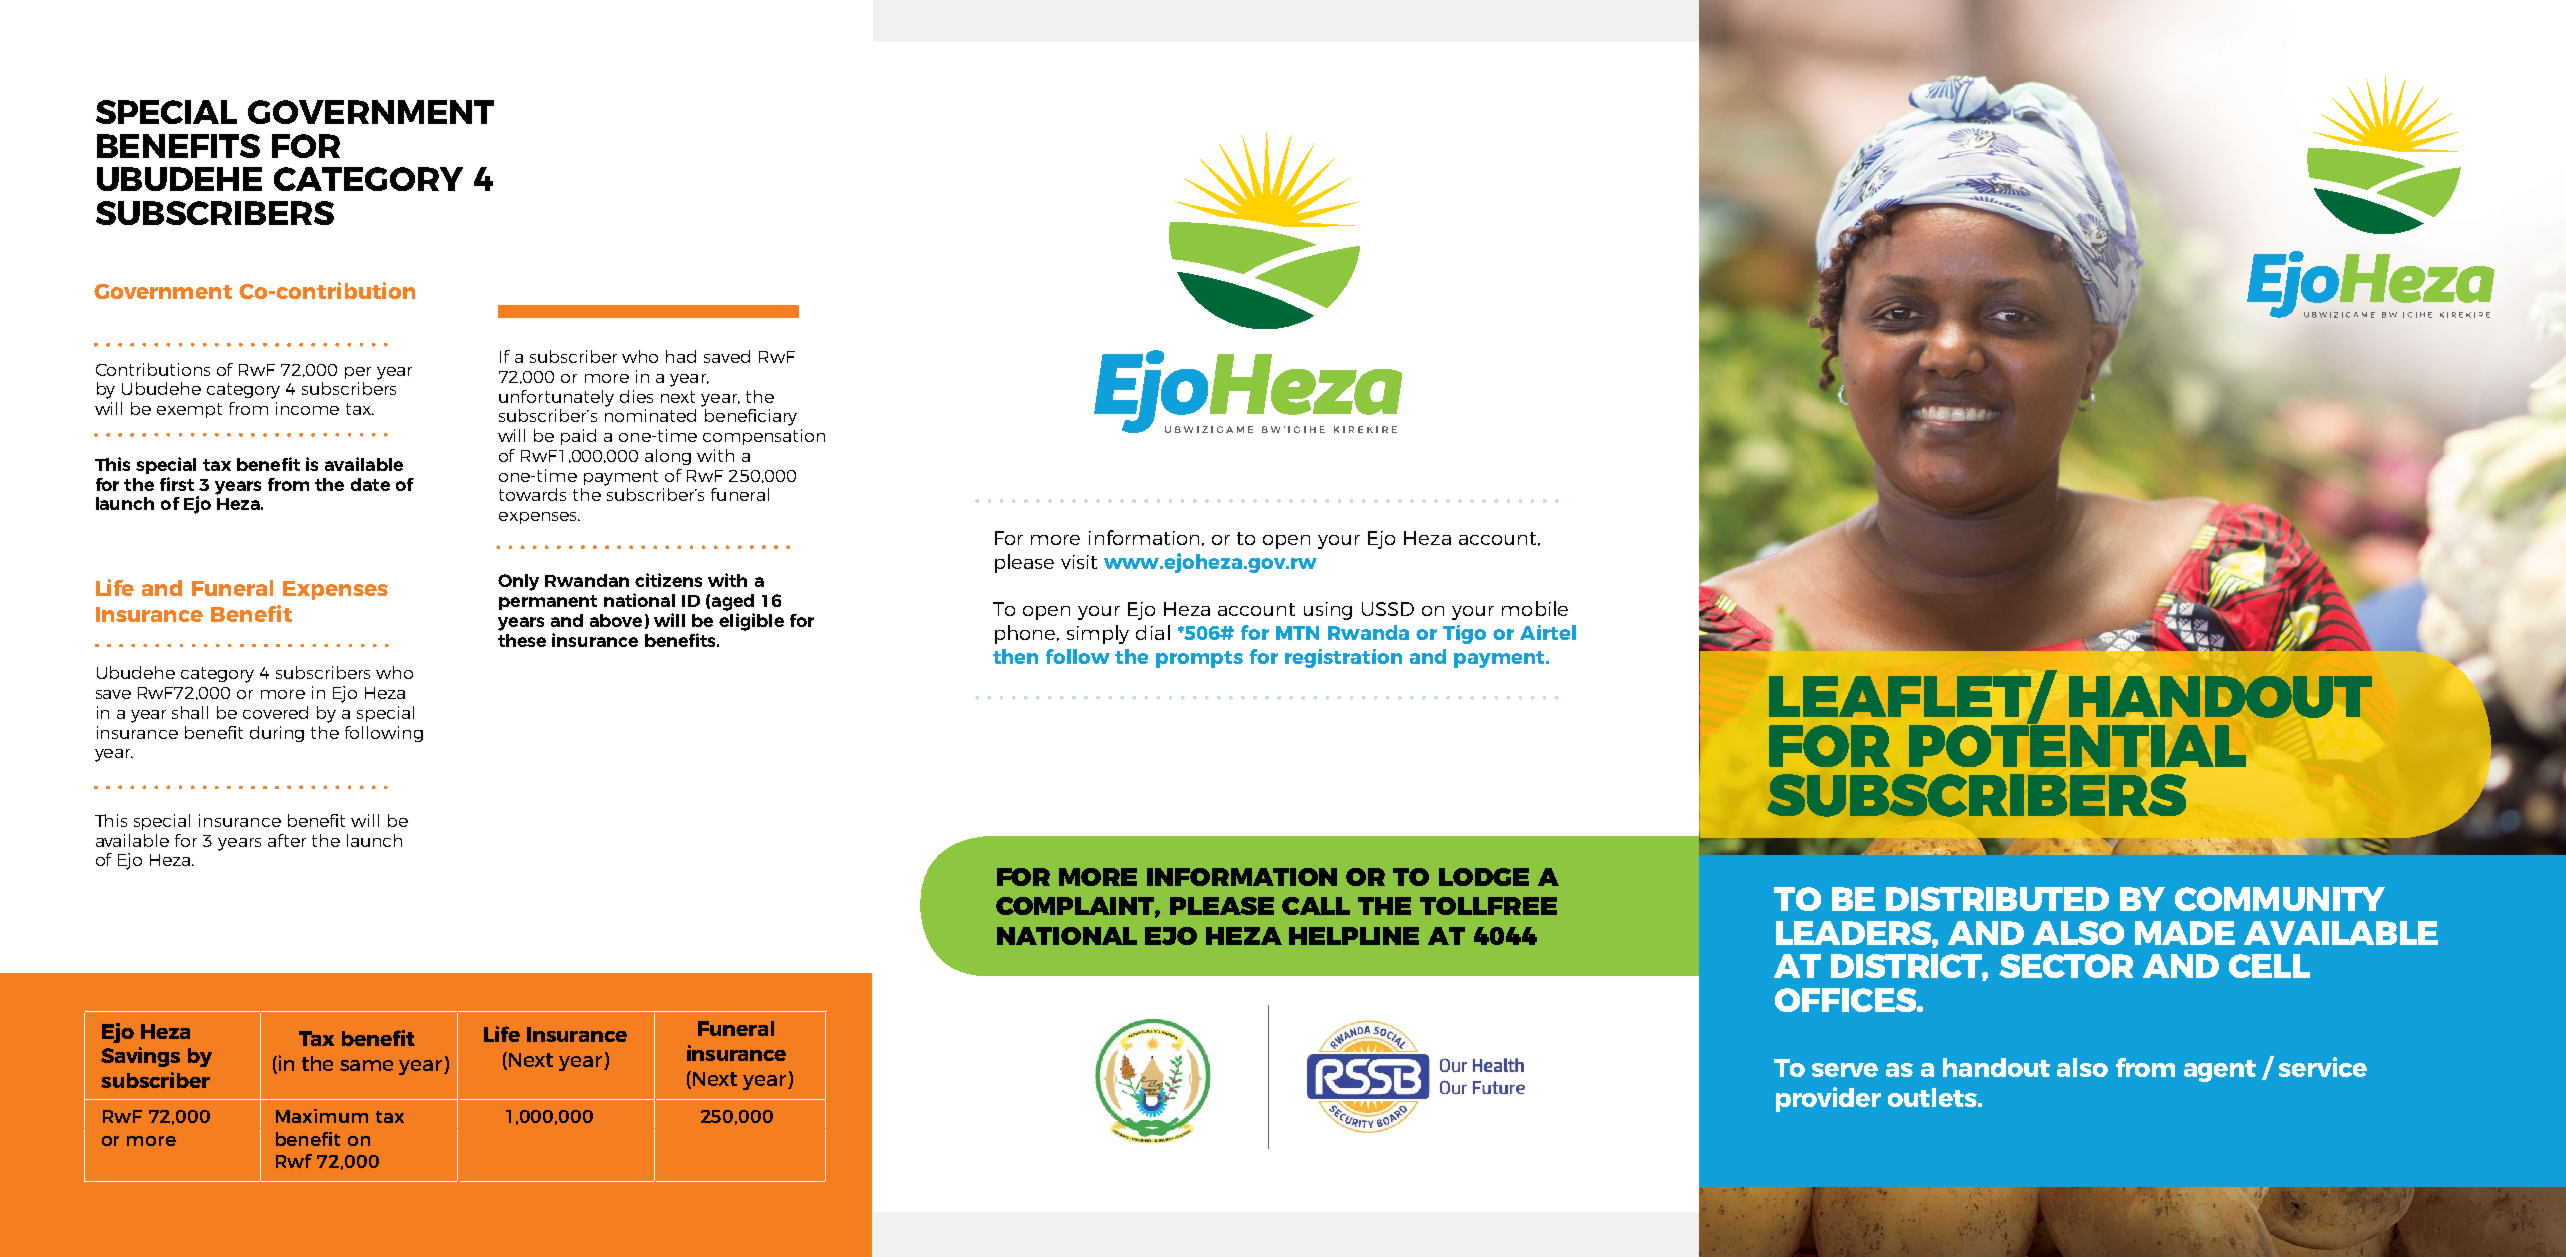  Describe the element at coordinates (556, 398) in the page. I see `unfortunately` at that location.
